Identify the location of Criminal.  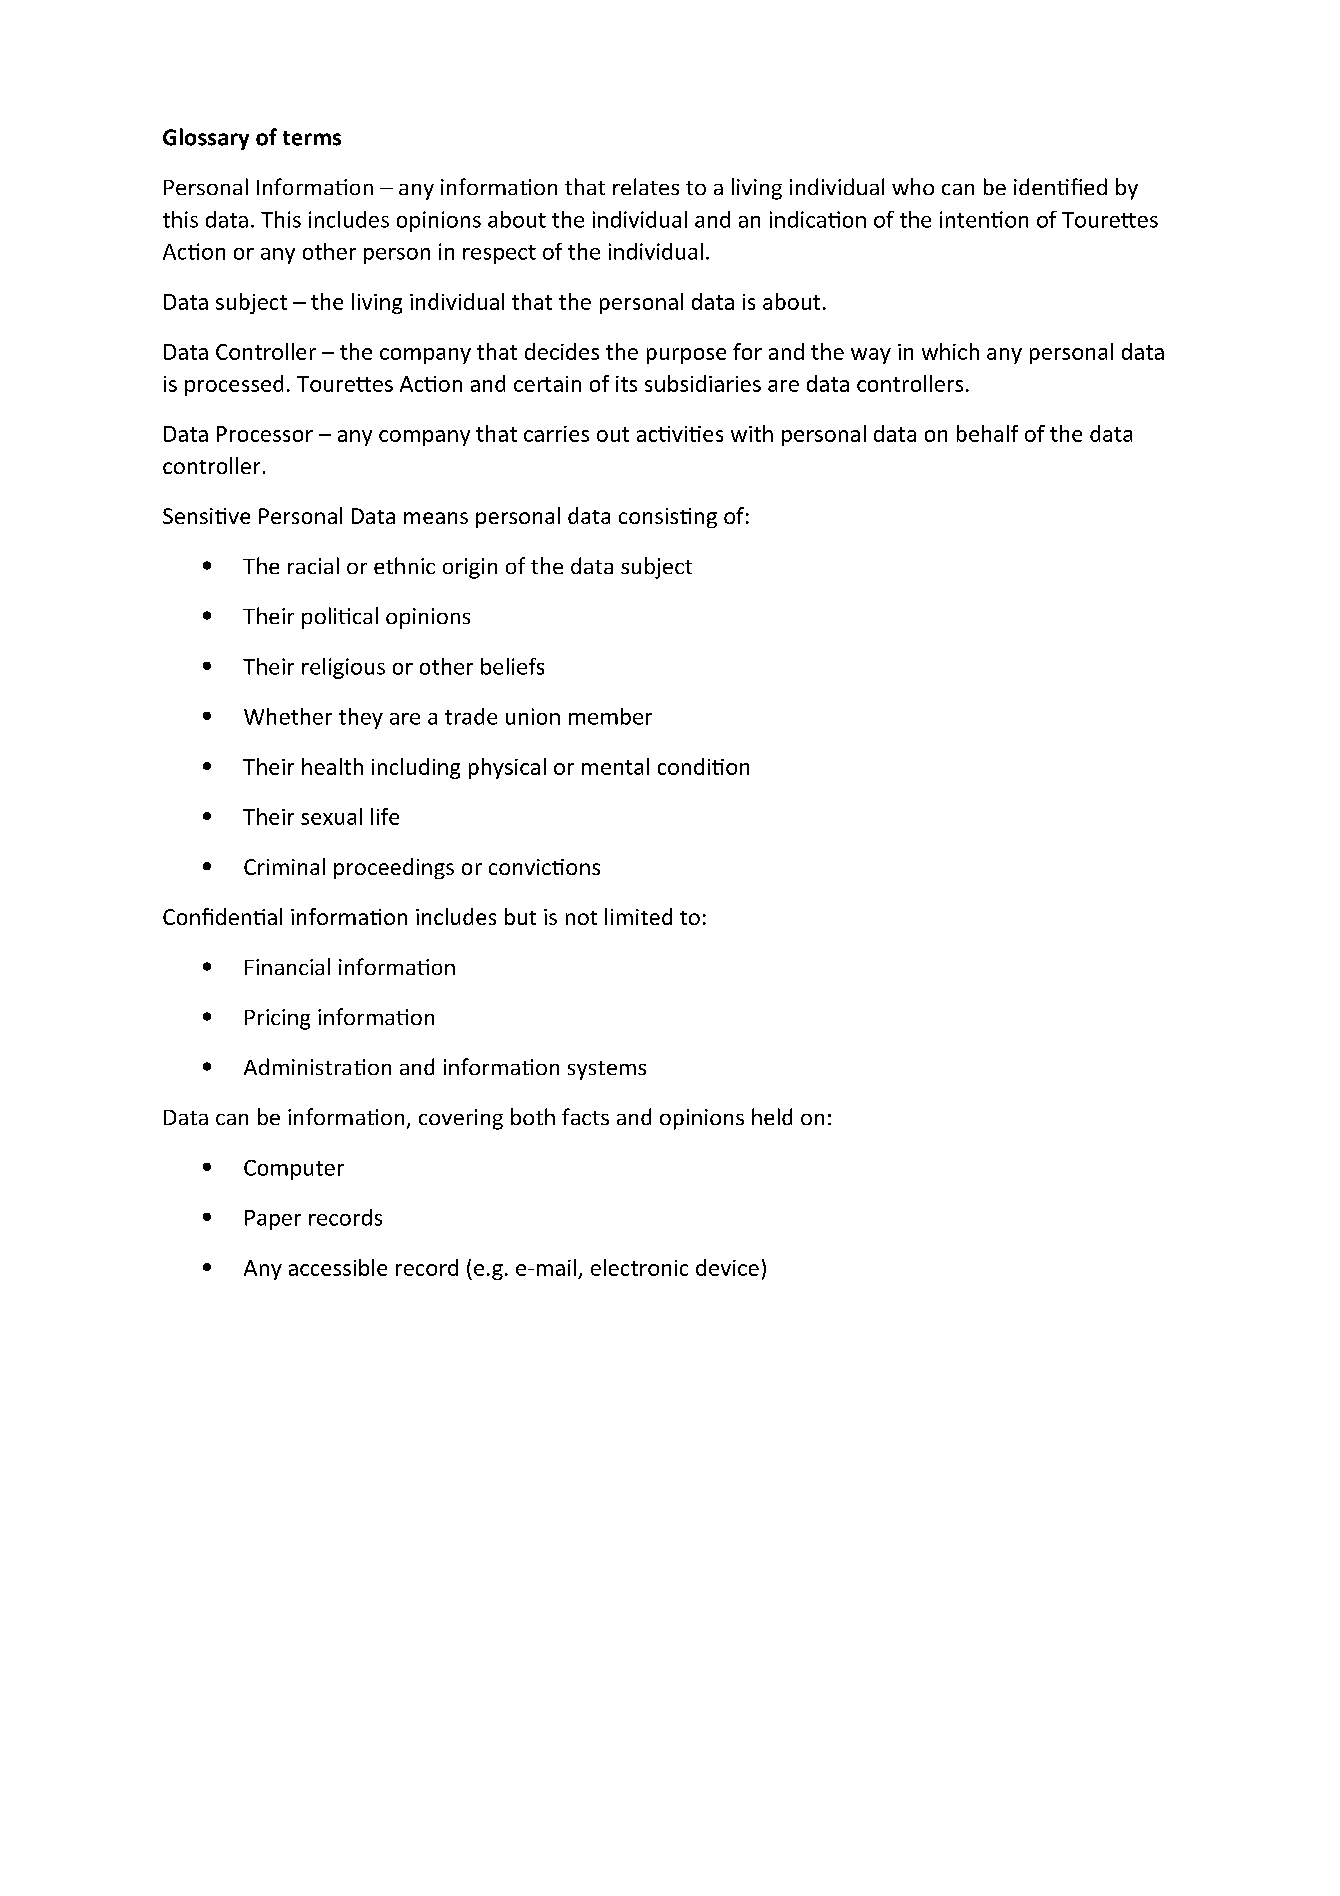
(284, 866).
